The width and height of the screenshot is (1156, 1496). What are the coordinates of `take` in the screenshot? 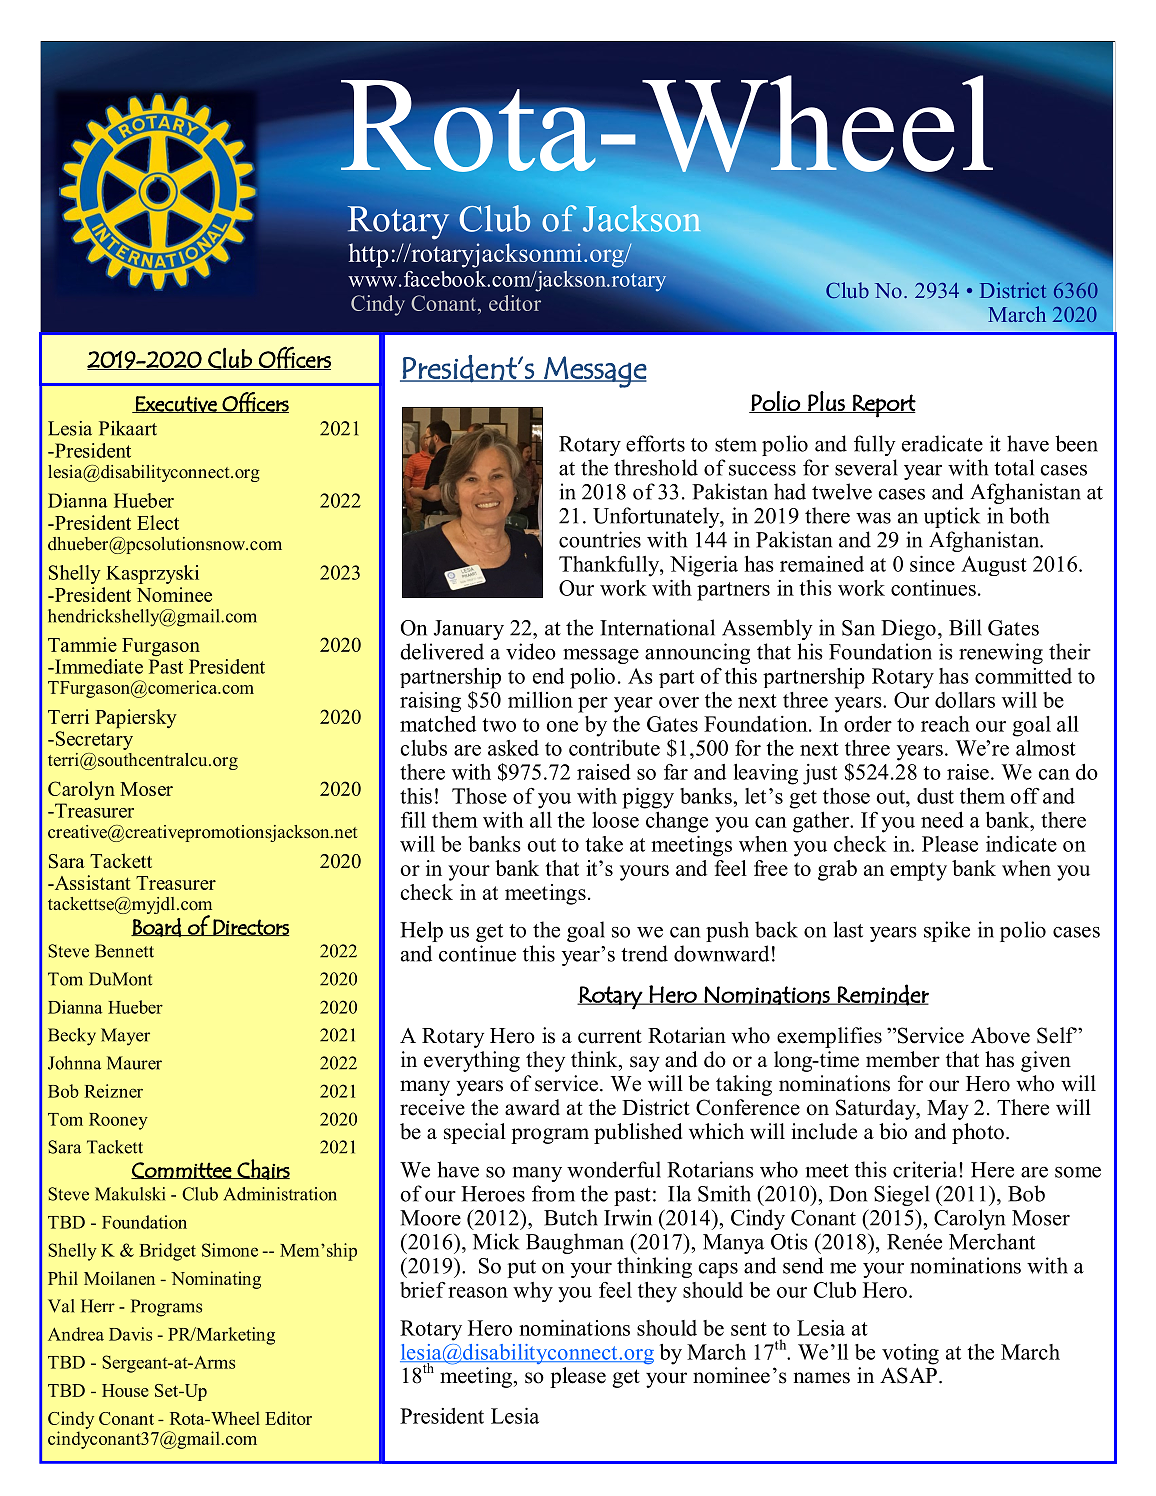 It's located at (604, 844).
